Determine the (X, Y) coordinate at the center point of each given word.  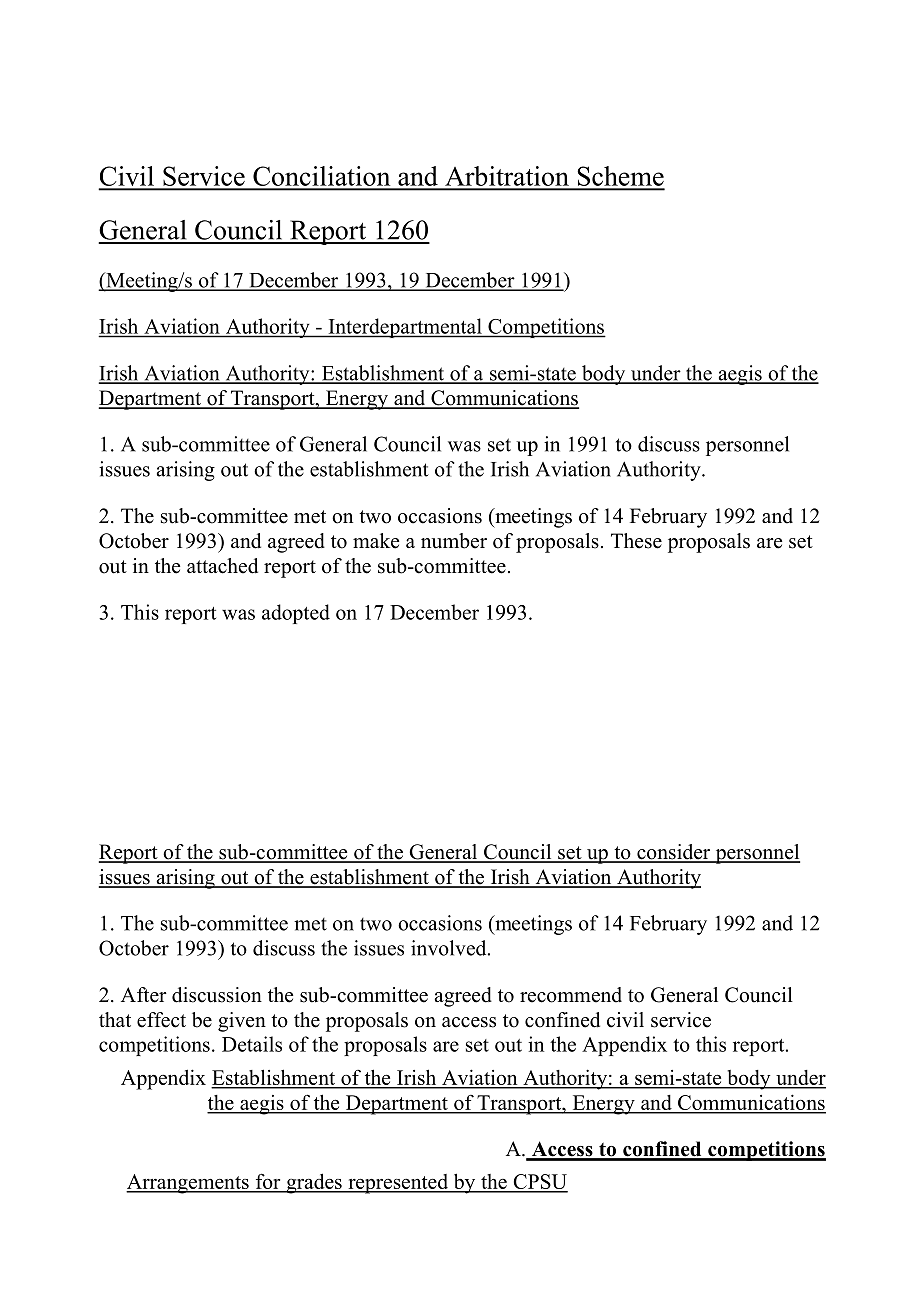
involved (450, 948)
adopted (296, 614)
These (636, 541)
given (242, 1022)
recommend (571, 995)
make (376, 541)
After (144, 995)
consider (674, 853)
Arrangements (188, 1184)
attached (222, 566)
